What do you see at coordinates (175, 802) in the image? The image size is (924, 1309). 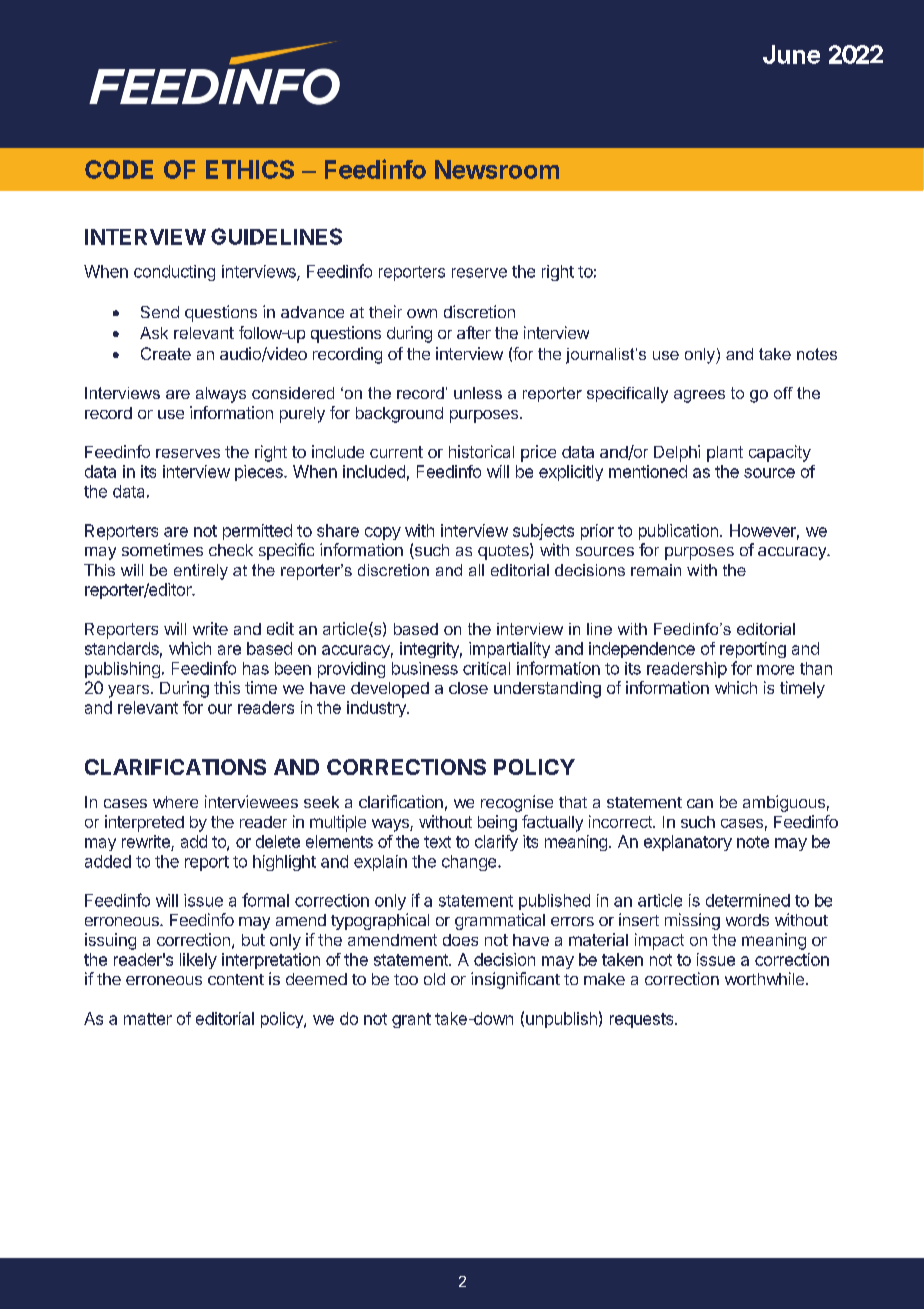 I see `where` at bounding box center [175, 802].
